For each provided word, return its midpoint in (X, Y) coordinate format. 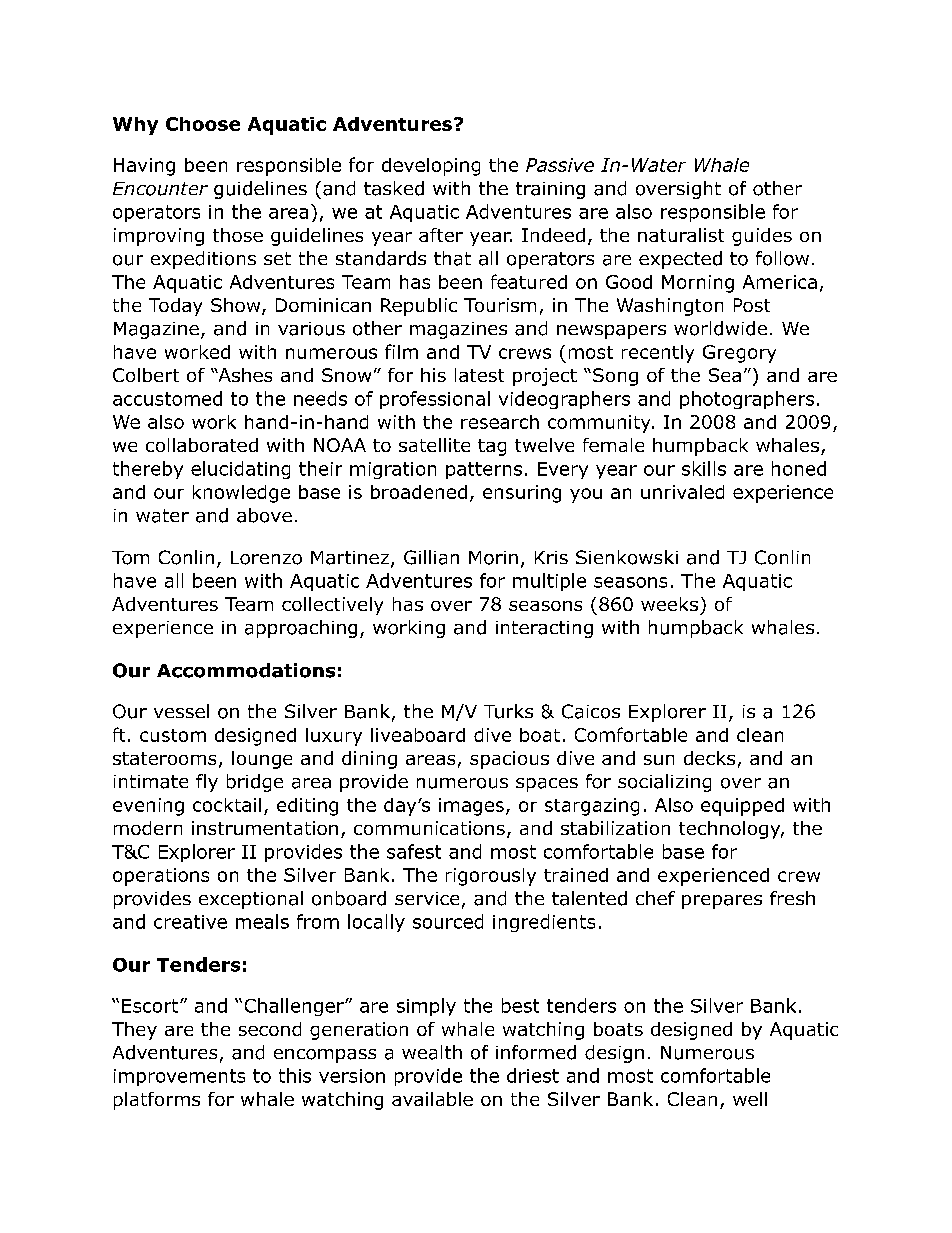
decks (709, 758)
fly (207, 783)
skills (704, 468)
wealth (432, 1052)
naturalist (681, 235)
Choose (203, 124)
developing (431, 167)
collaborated (202, 445)
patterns (484, 470)
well (750, 1099)
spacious (509, 760)
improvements (179, 1077)
